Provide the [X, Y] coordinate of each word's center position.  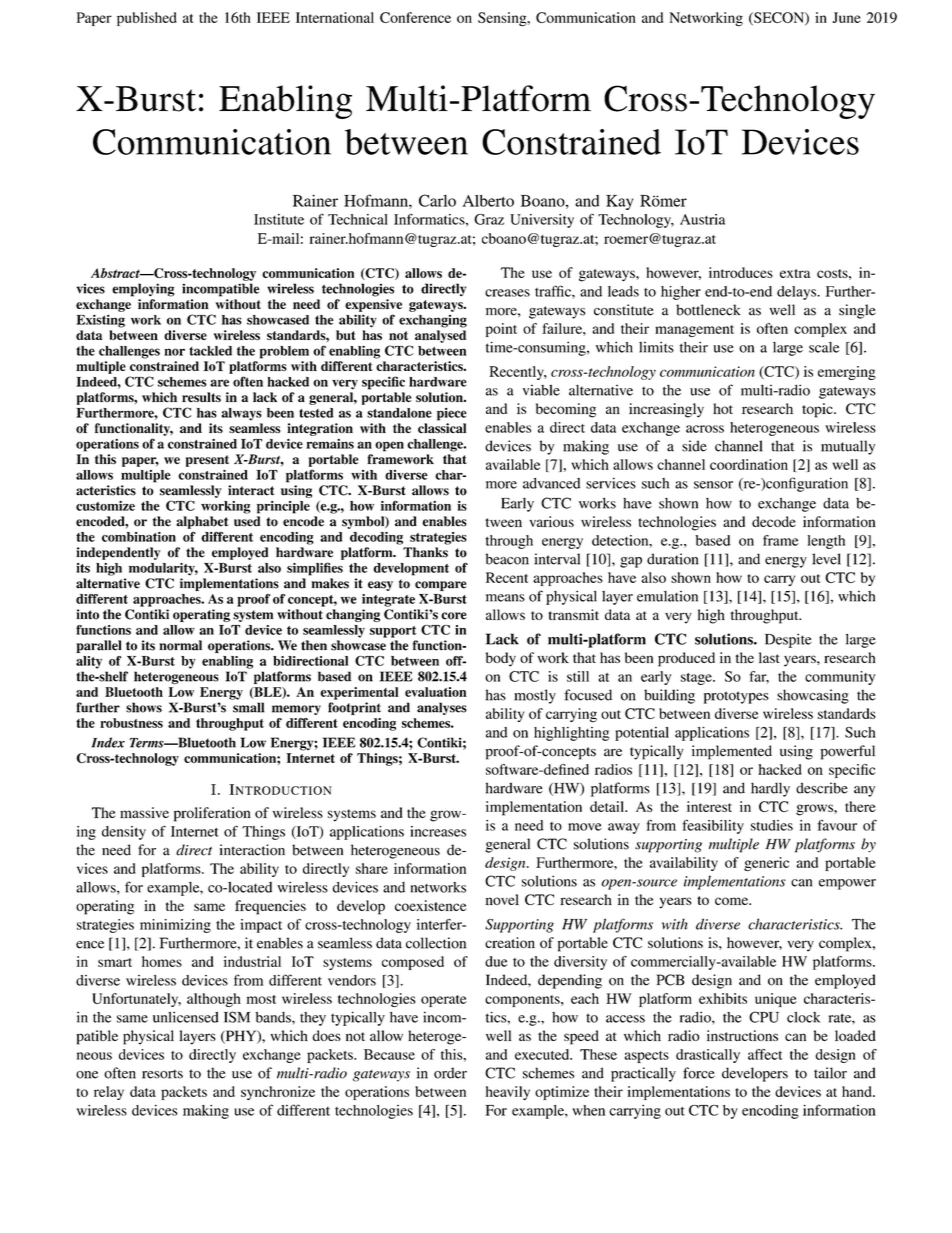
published [147, 19]
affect [765, 1054]
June [846, 17]
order [450, 1073]
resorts [162, 1074]
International [335, 17]
